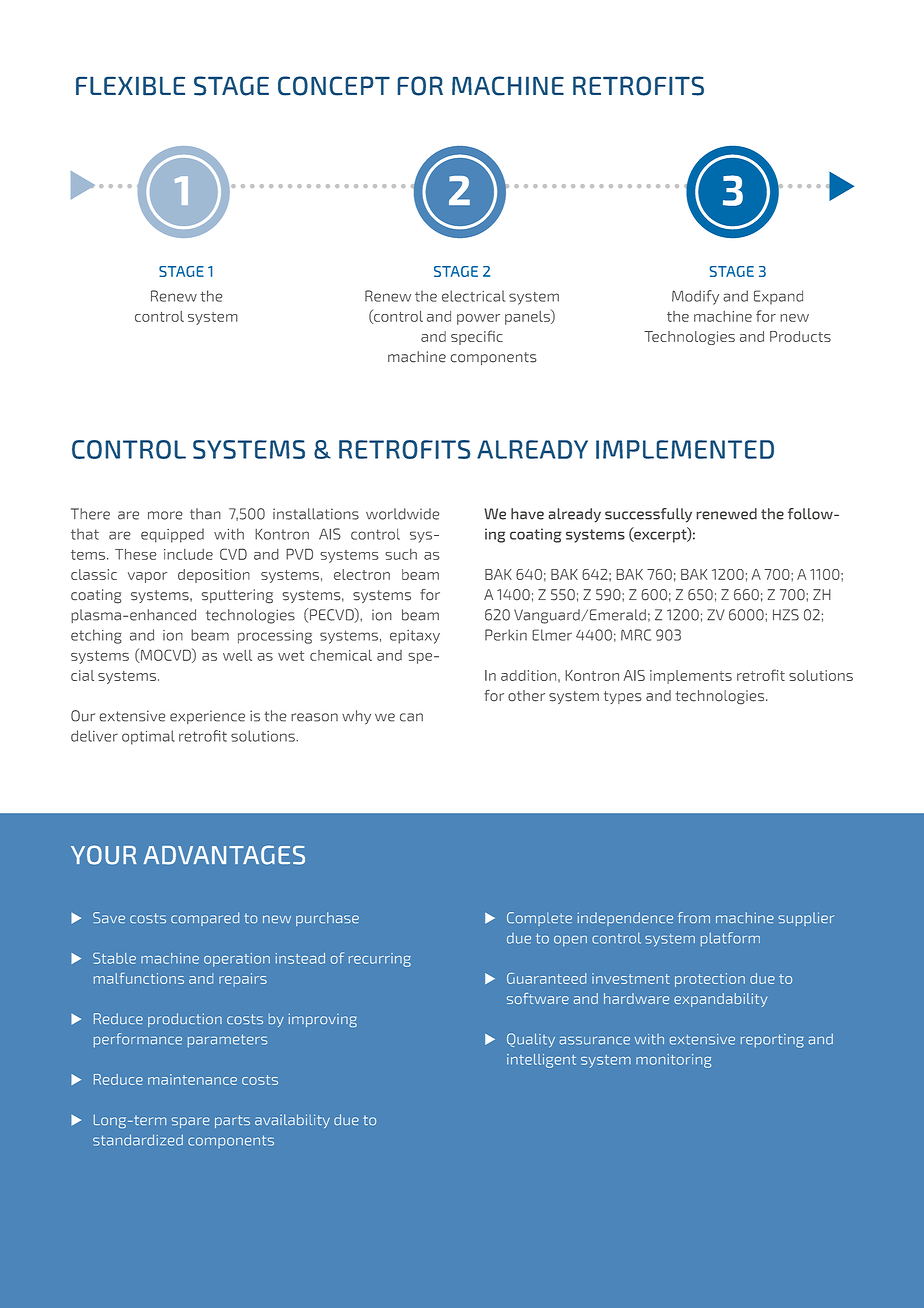 This screenshot has height=1308, width=924. Describe the element at coordinates (191, 1122) in the screenshot. I see `spare` at that location.
